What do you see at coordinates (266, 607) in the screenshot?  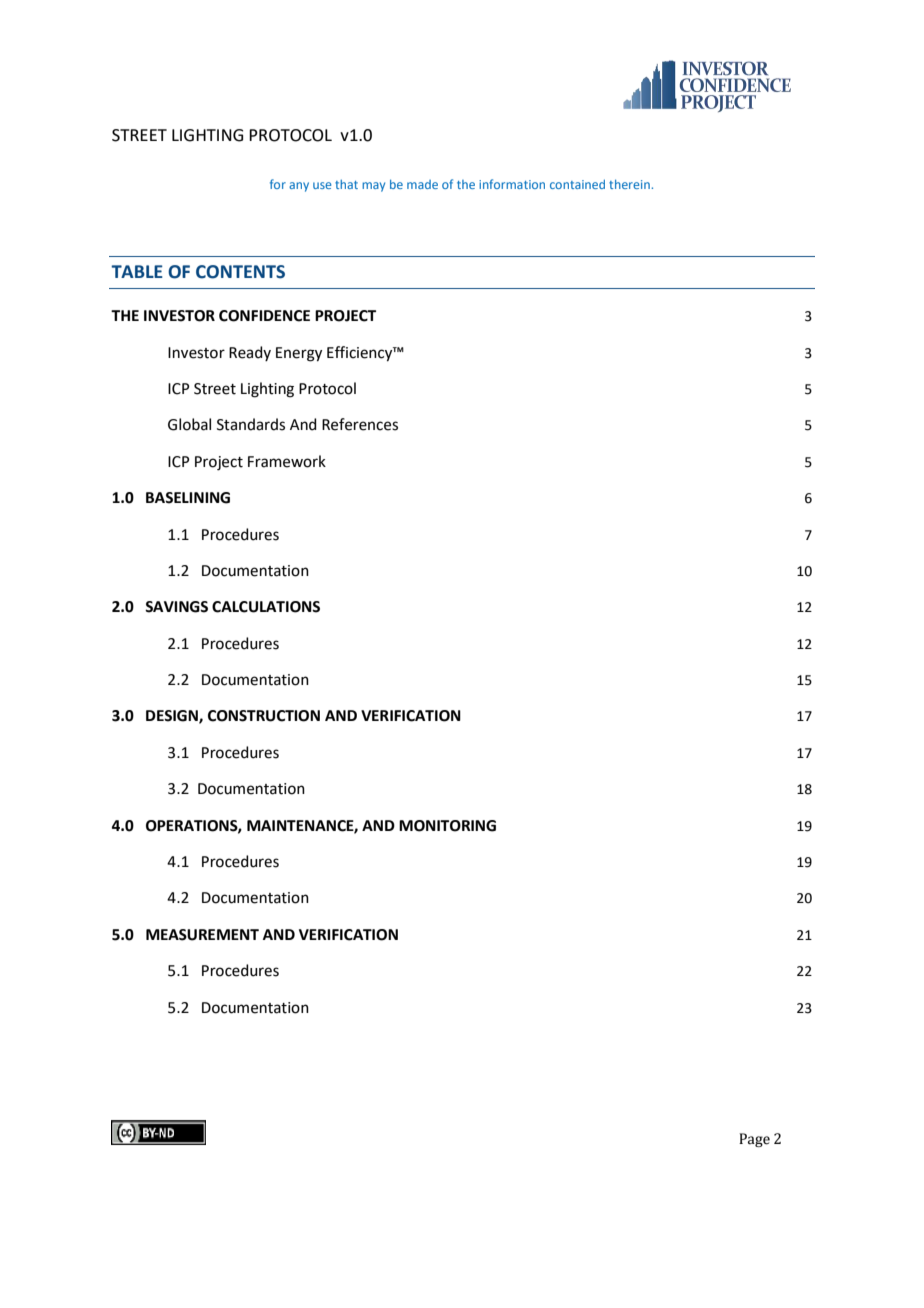 I see `CALCULATIONS` at bounding box center [266, 607].
